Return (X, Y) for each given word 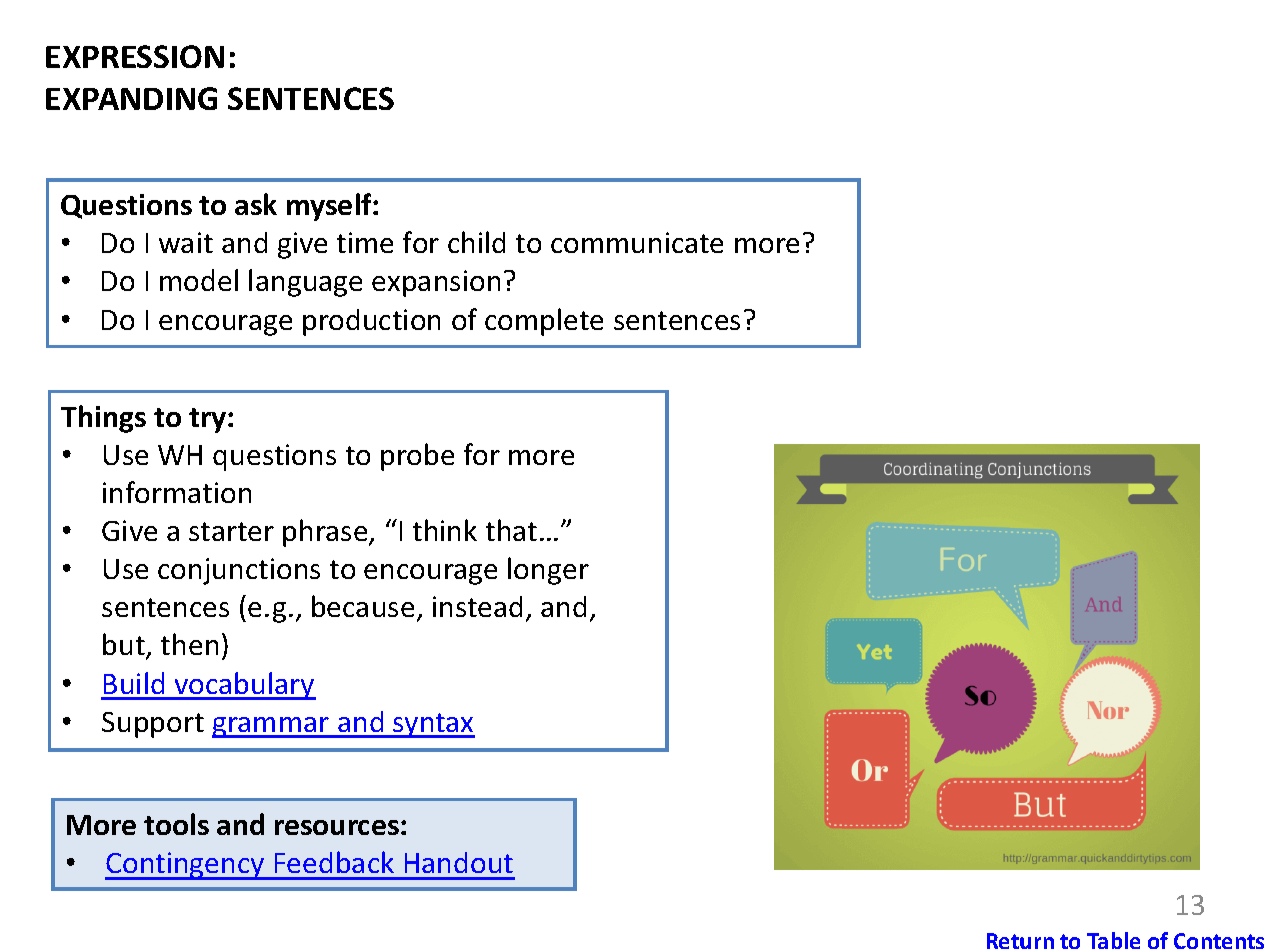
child (476, 242)
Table (1113, 940)
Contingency (186, 866)
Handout (459, 862)
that (511, 530)
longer (548, 571)
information (177, 492)
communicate (637, 242)
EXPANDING (131, 98)
